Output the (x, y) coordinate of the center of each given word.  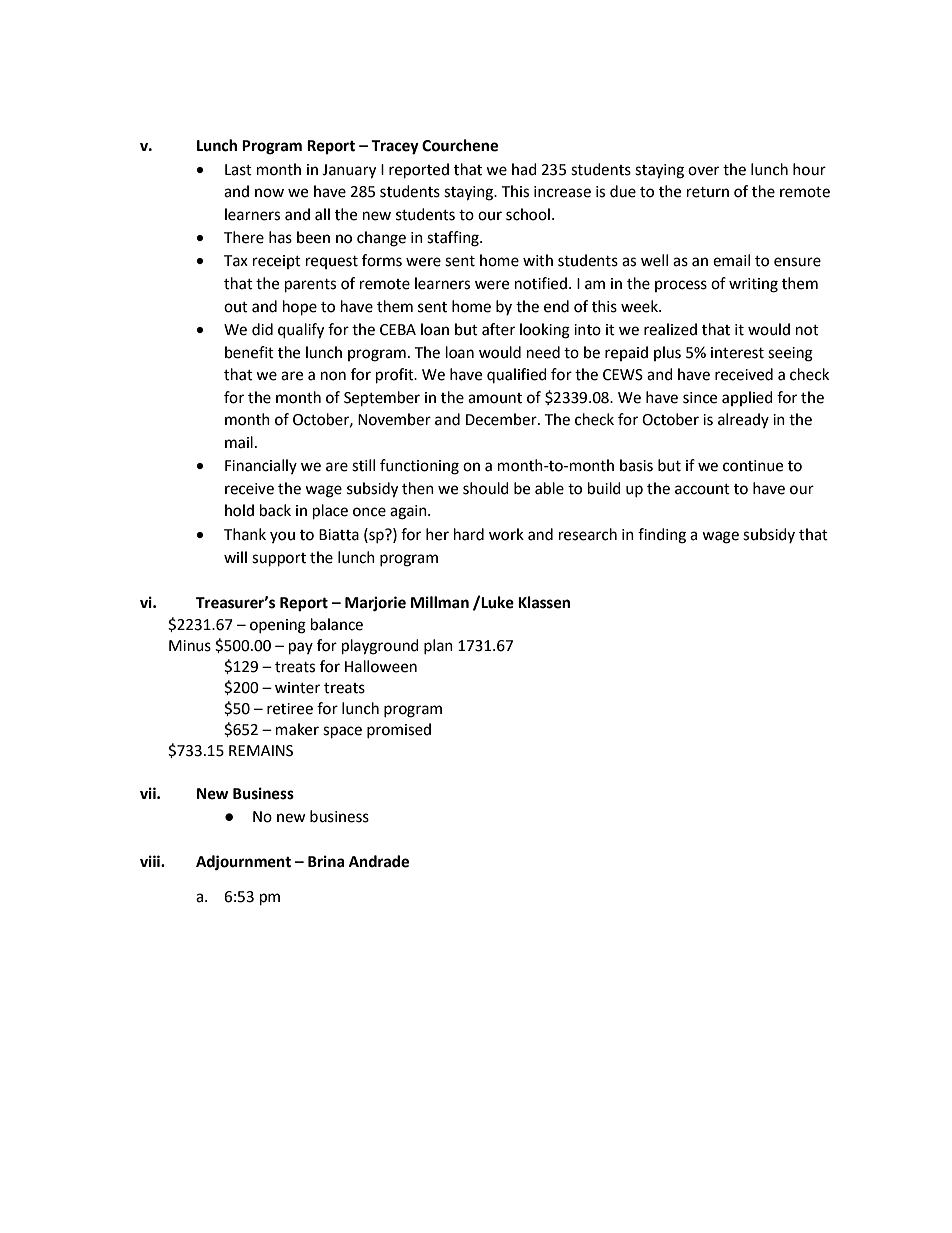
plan (438, 646)
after (498, 329)
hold (239, 510)
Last (238, 170)
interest (737, 353)
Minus (190, 646)
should (486, 488)
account (702, 489)
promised (399, 730)
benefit (249, 352)
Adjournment (243, 863)
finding (662, 536)
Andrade (379, 861)
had (524, 169)
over (703, 171)
